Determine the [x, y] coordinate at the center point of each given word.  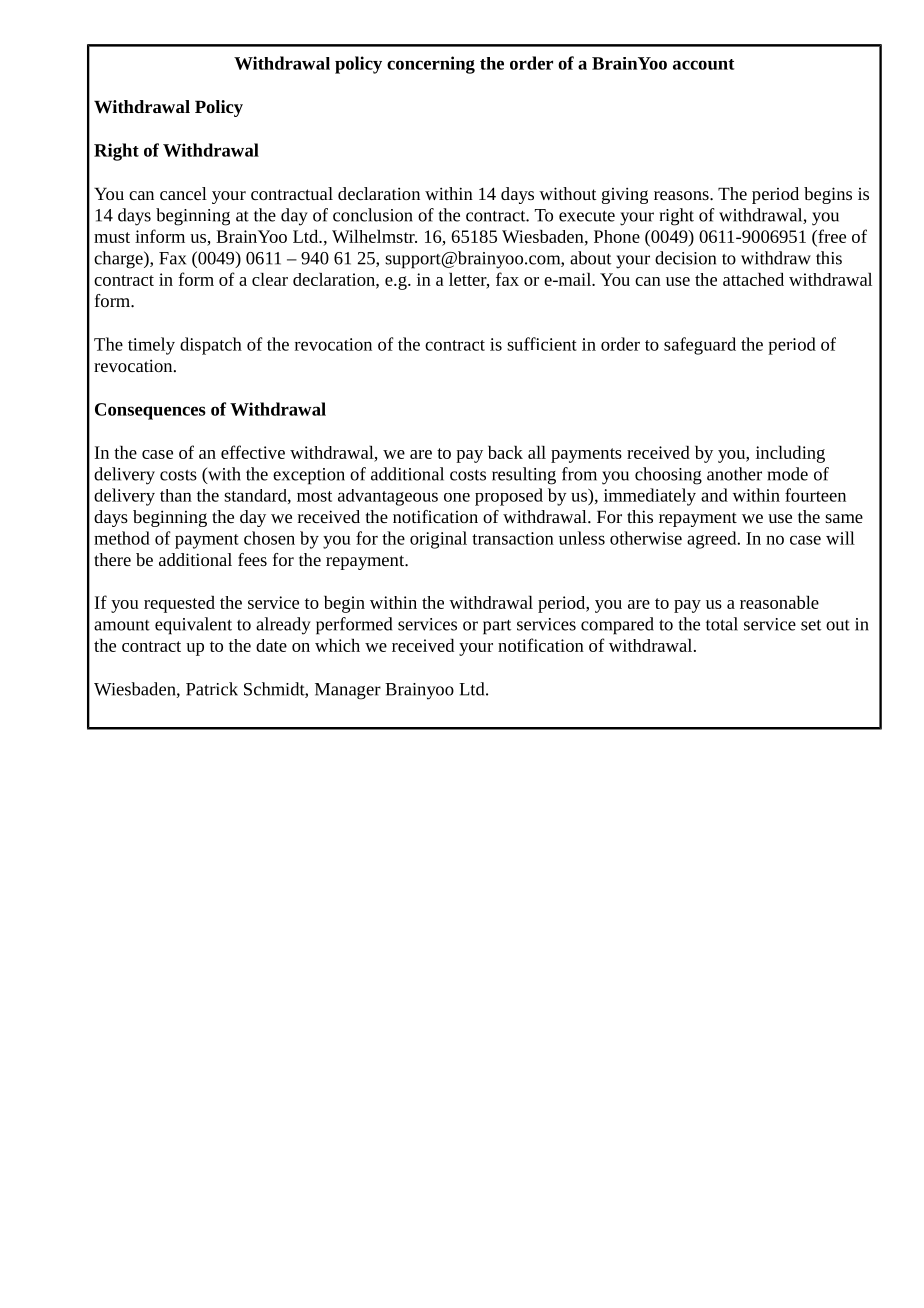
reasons [682, 195]
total [722, 624]
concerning [431, 65]
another [734, 474]
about [591, 258]
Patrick [212, 689]
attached [753, 279]
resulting [524, 476]
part [497, 627]
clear [270, 279]
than [176, 495]
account [704, 64]
